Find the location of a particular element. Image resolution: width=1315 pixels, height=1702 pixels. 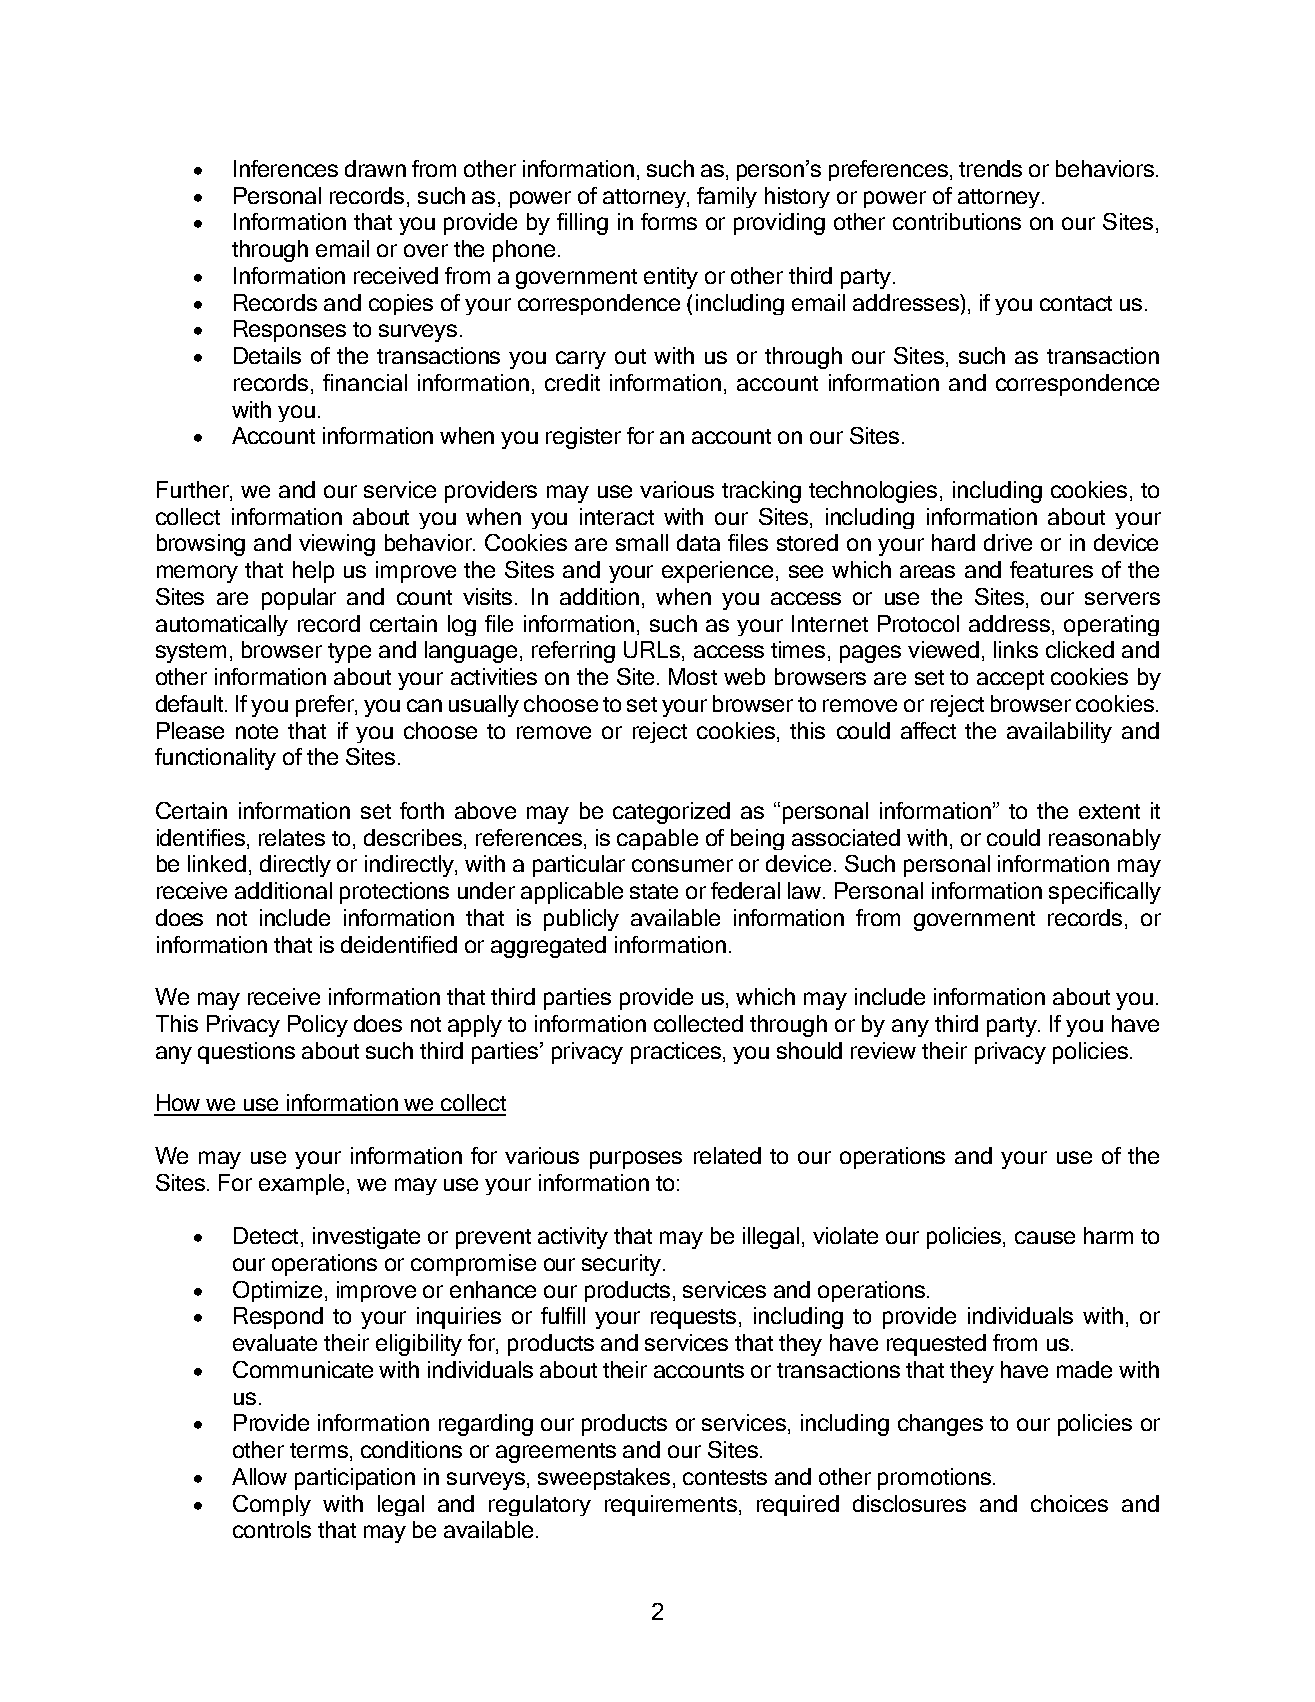

contributions is located at coordinates (957, 221).
